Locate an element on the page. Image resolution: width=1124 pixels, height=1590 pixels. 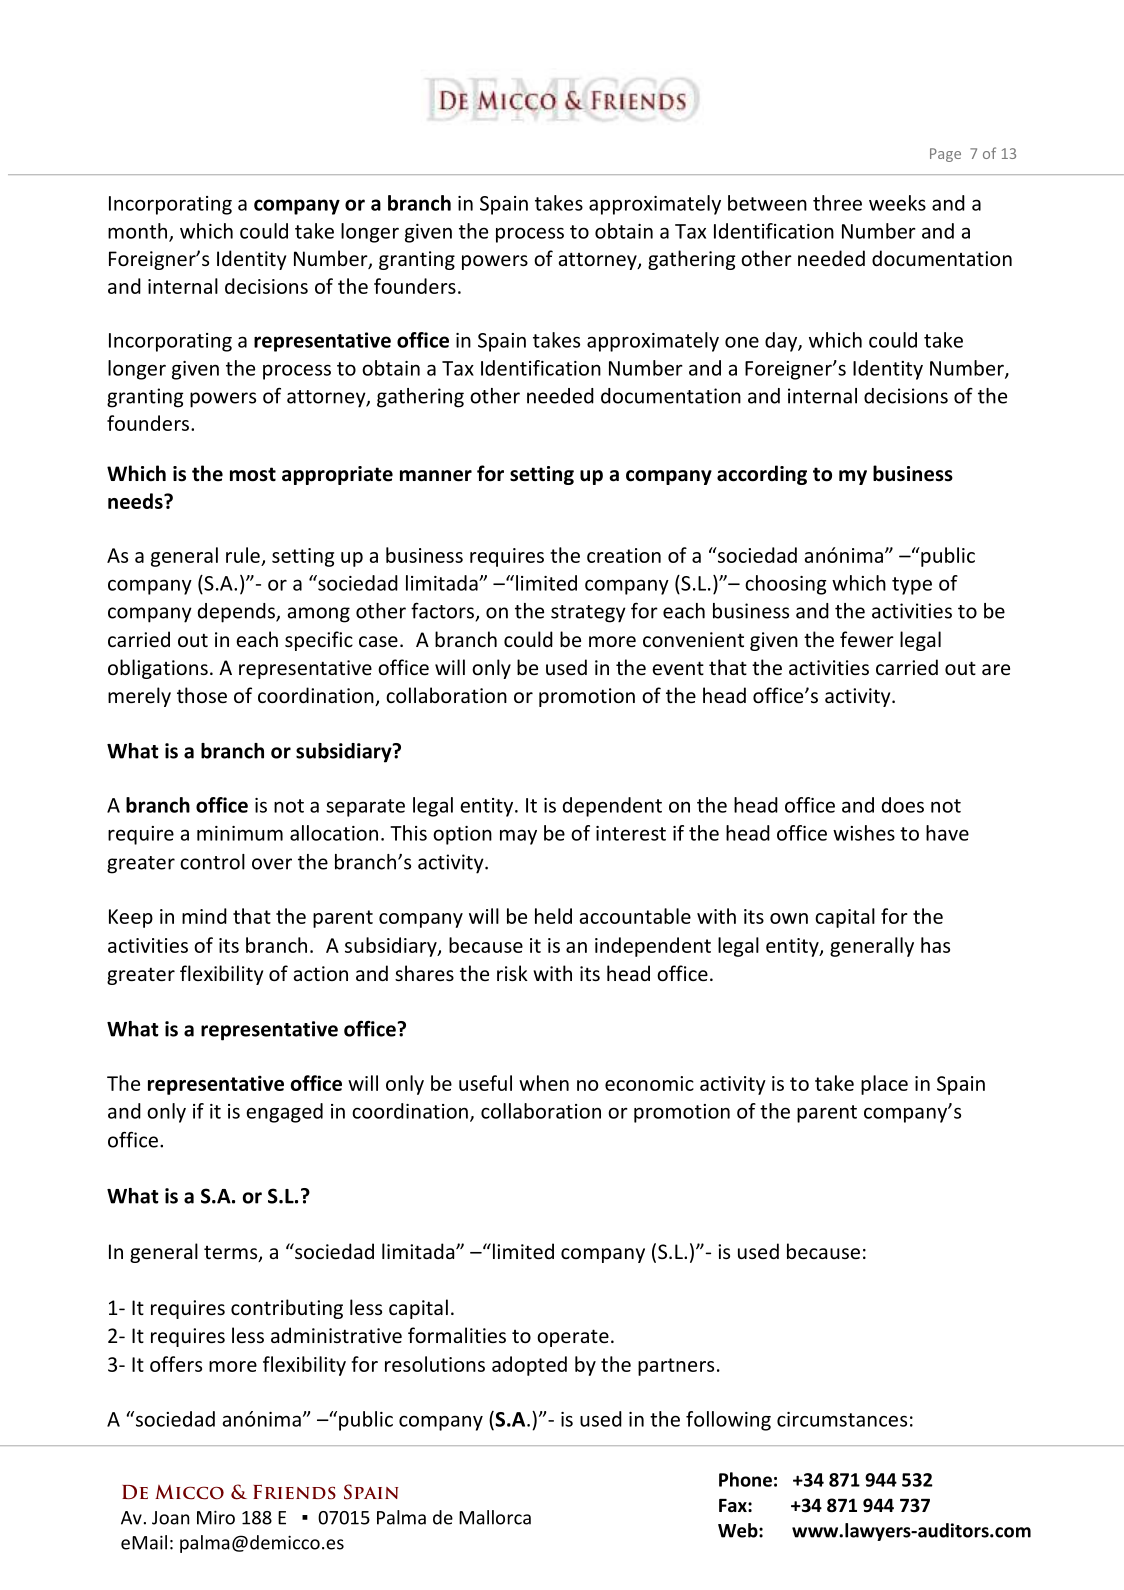
when is located at coordinates (544, 1083).
